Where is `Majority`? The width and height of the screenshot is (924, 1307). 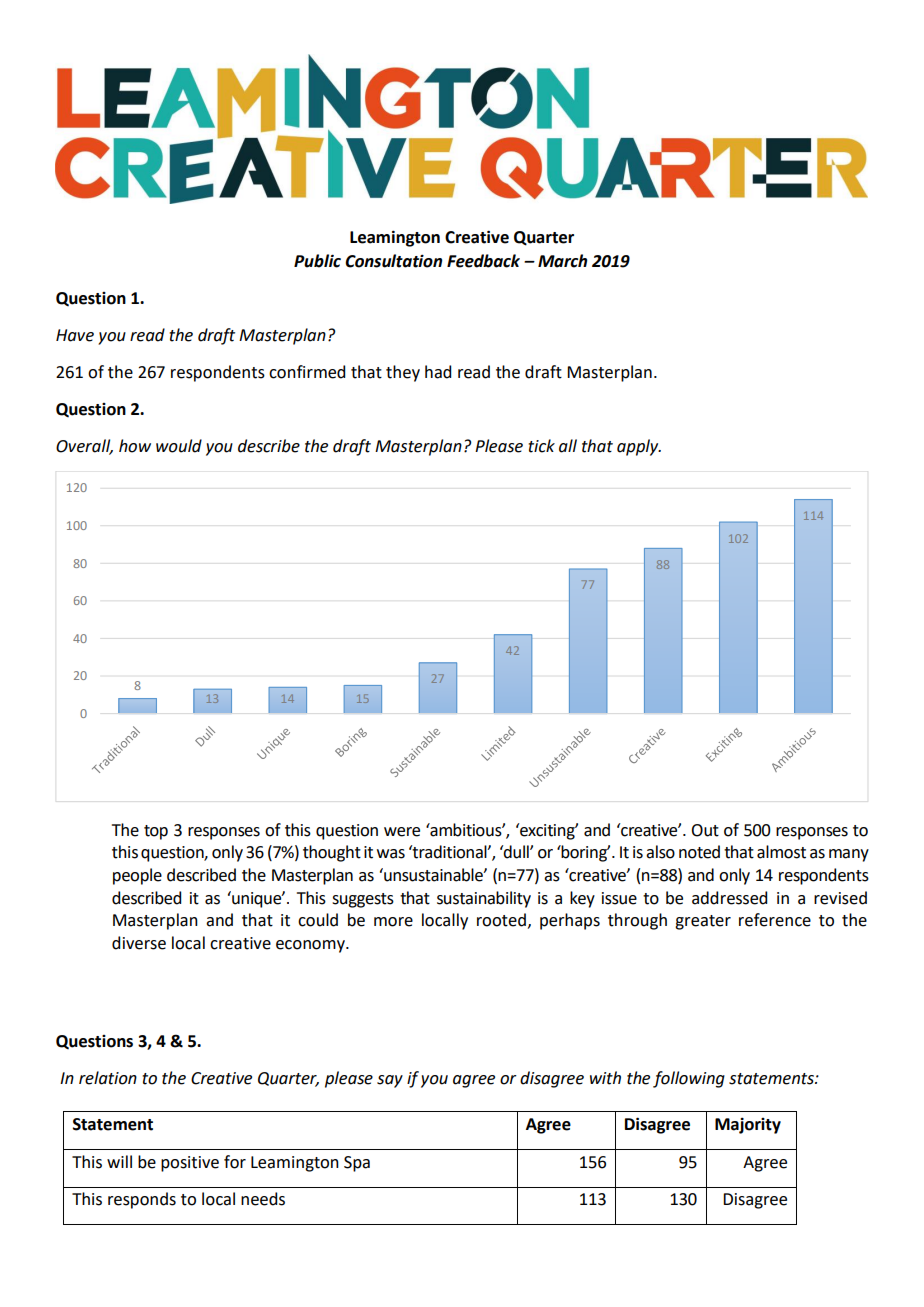
Majority is located at coordinates (748, 1125).
